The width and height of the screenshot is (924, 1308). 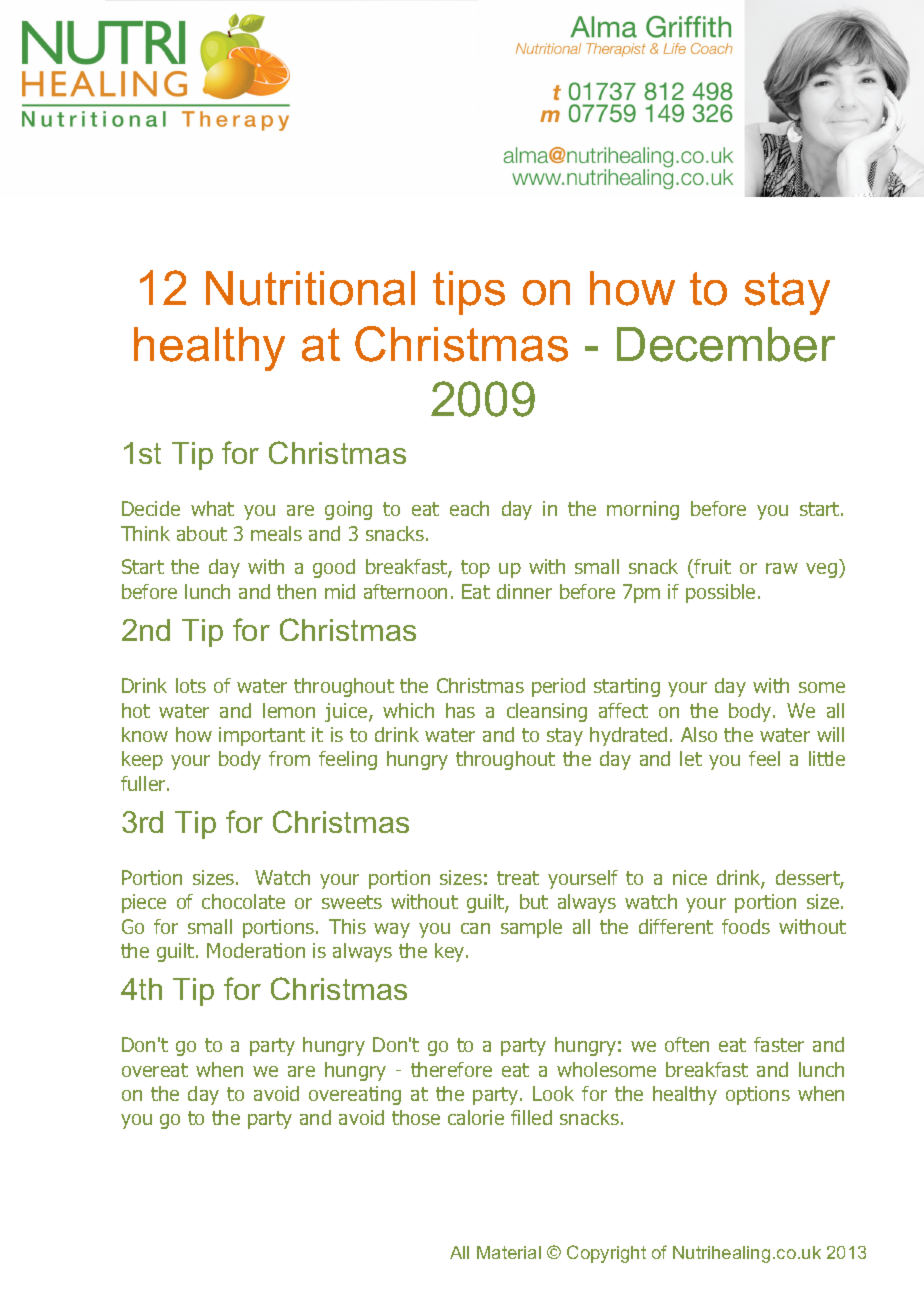 I want to click on tips, so click(x=469, y=293).
